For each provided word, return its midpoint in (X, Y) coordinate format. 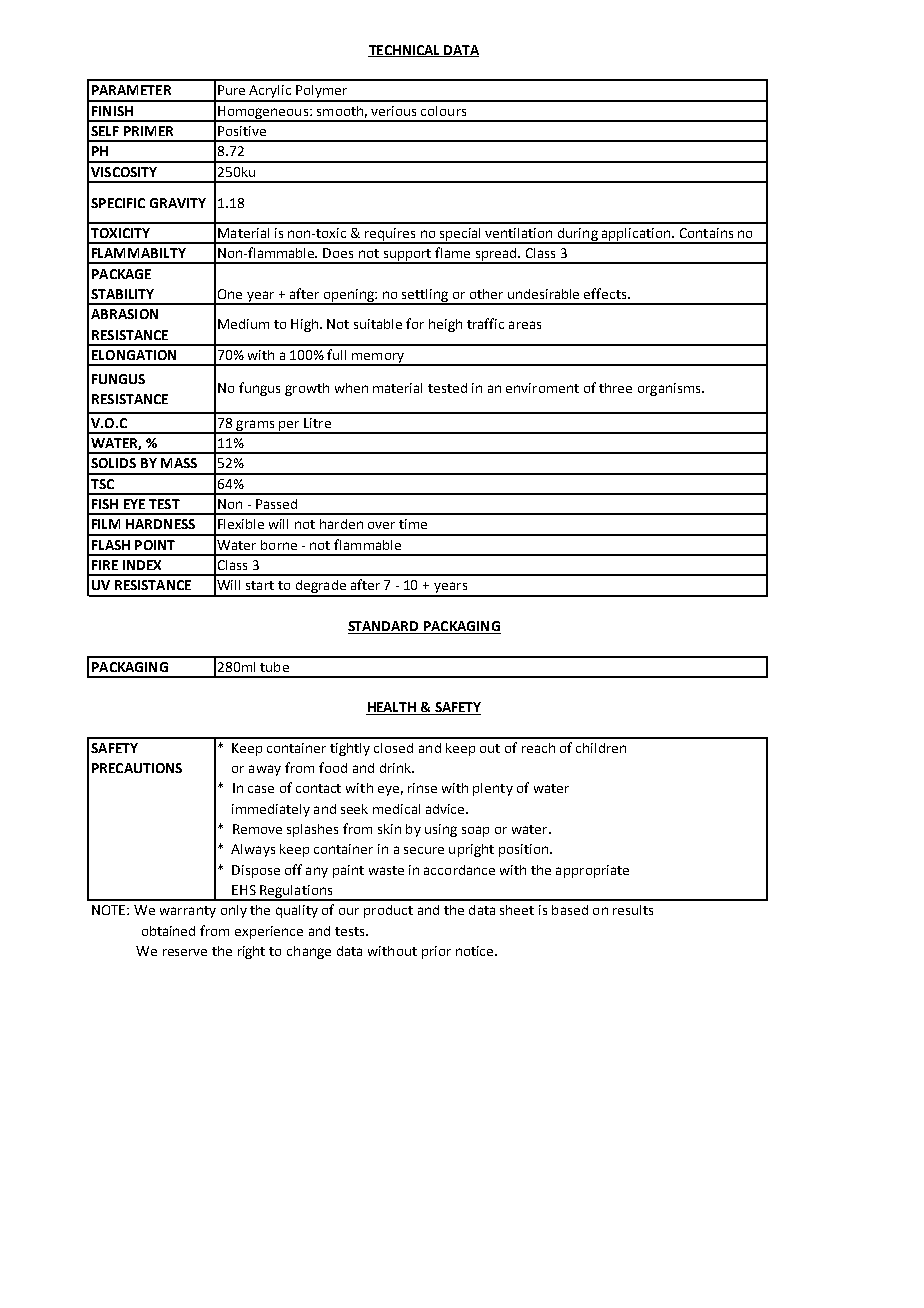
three (615, 388)
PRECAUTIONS (137, 768)
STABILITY (122, 294)
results (633, 910)
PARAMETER (131, 90)
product (388, 911)
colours (443, 111)
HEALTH (392, 708)
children (601, 748)
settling (425, 296)
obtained (168, 931)
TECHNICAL (405, 51)
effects (606, 293)
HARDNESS (160, 524)
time (413, 524)
